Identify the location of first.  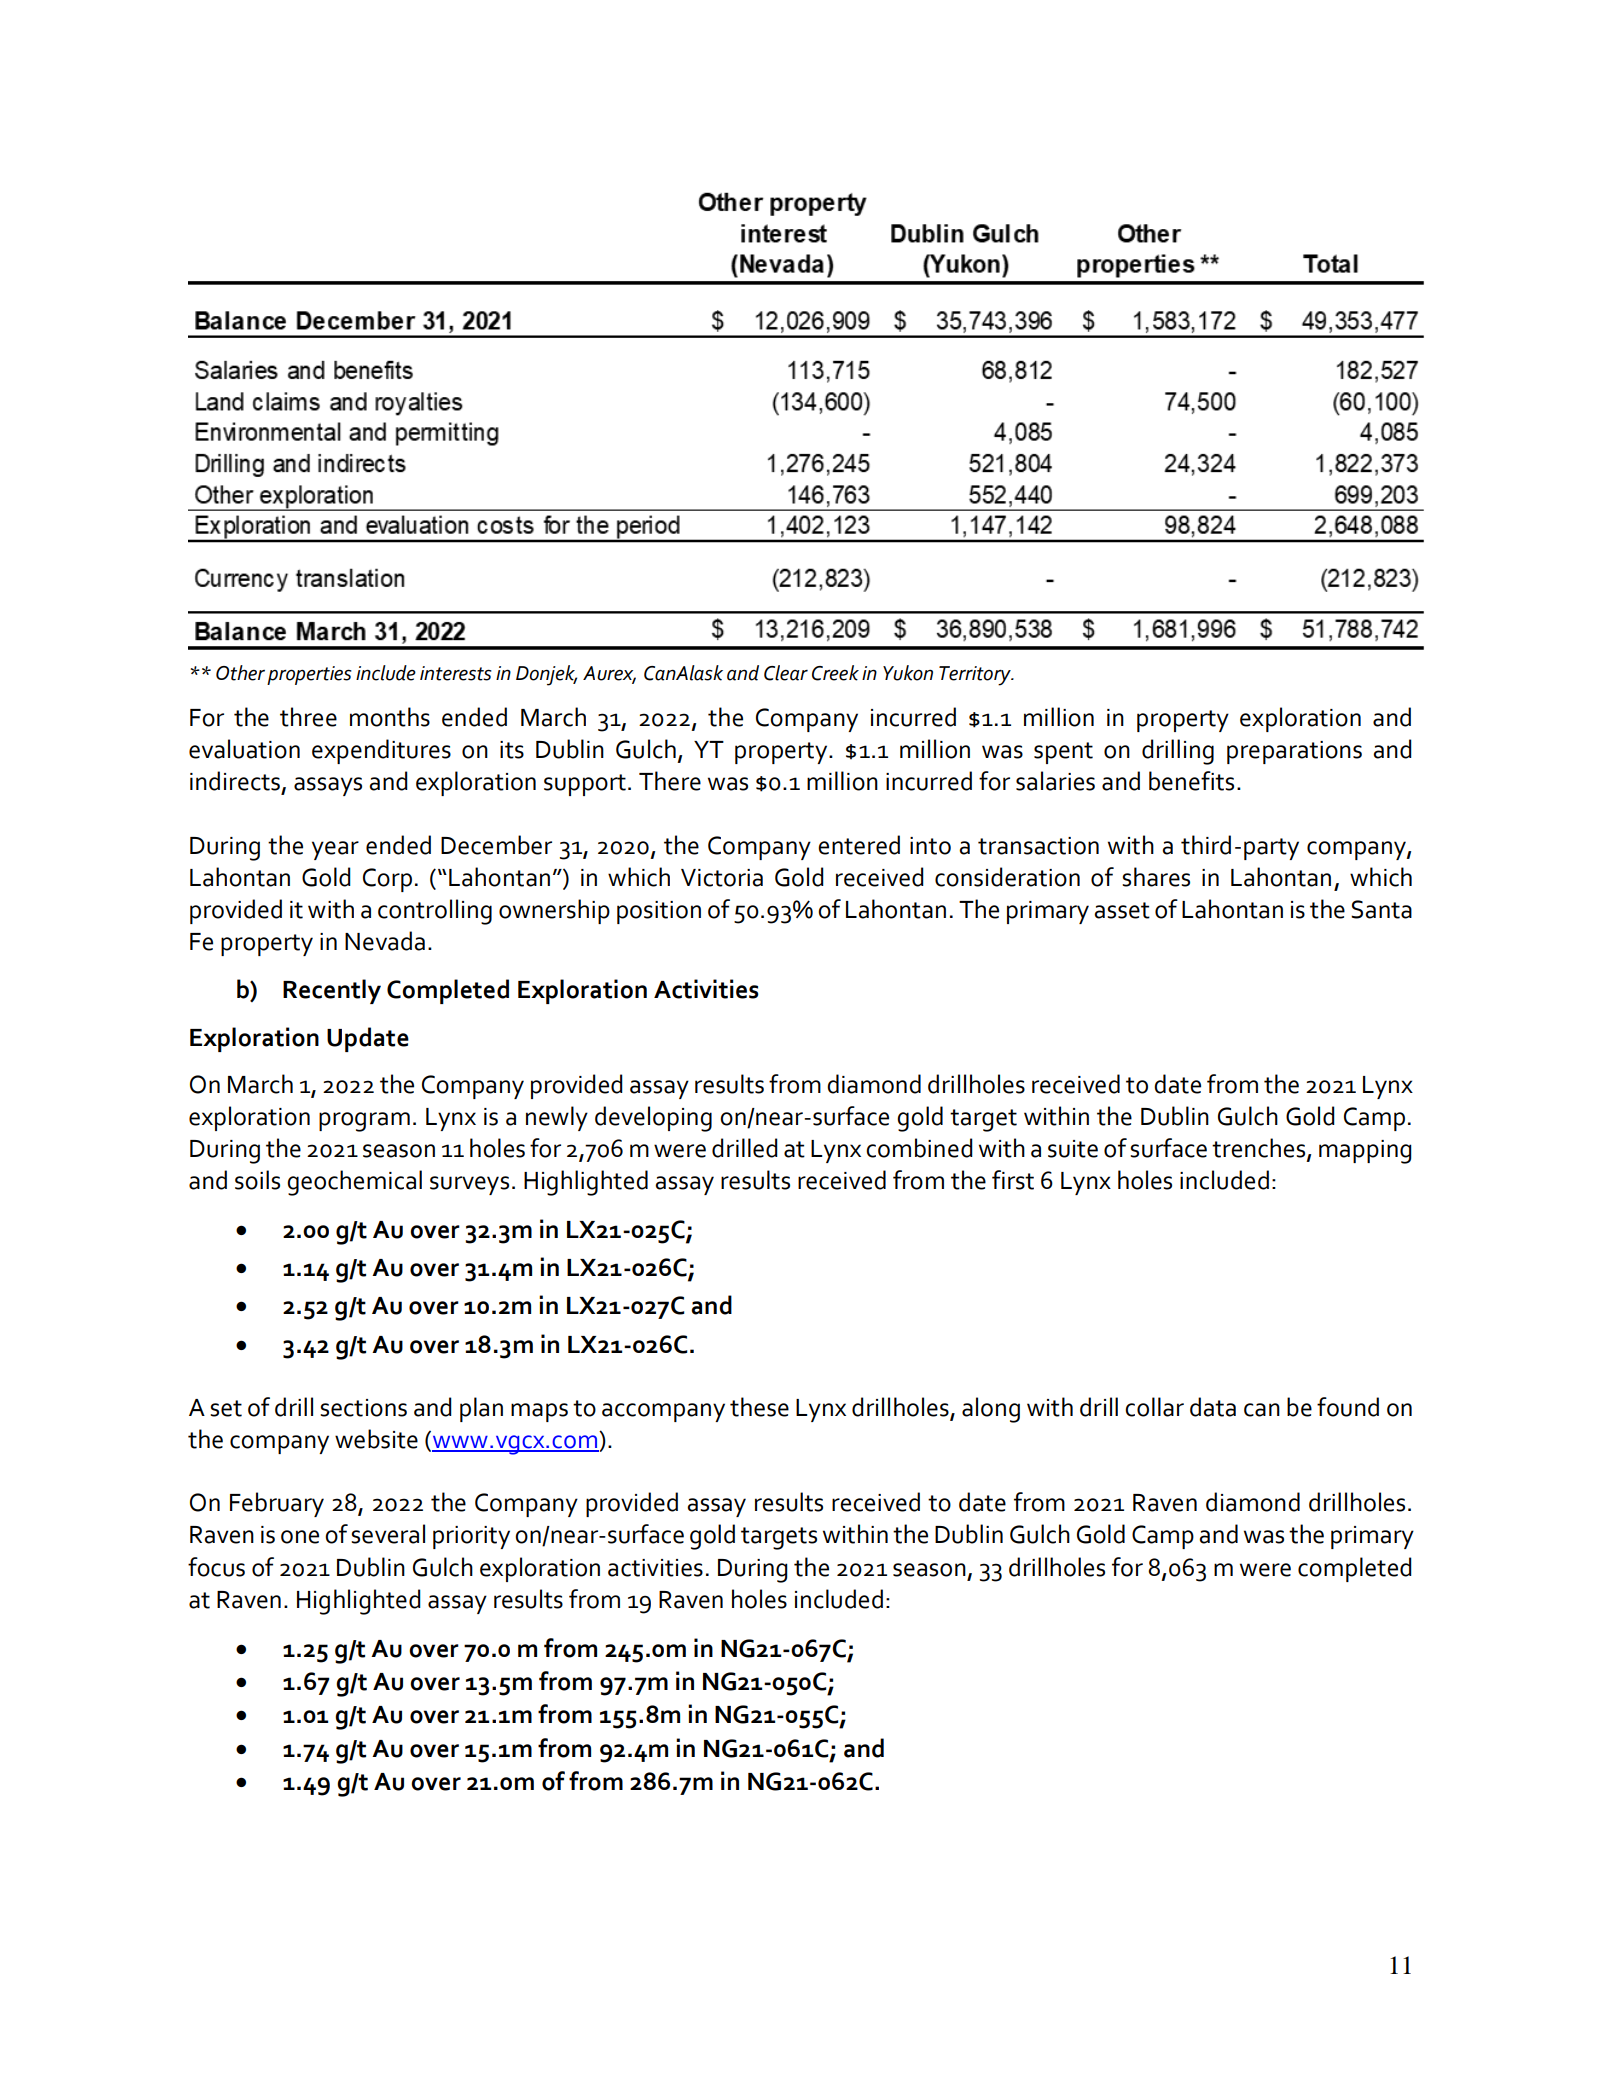
(1013, 1180).
